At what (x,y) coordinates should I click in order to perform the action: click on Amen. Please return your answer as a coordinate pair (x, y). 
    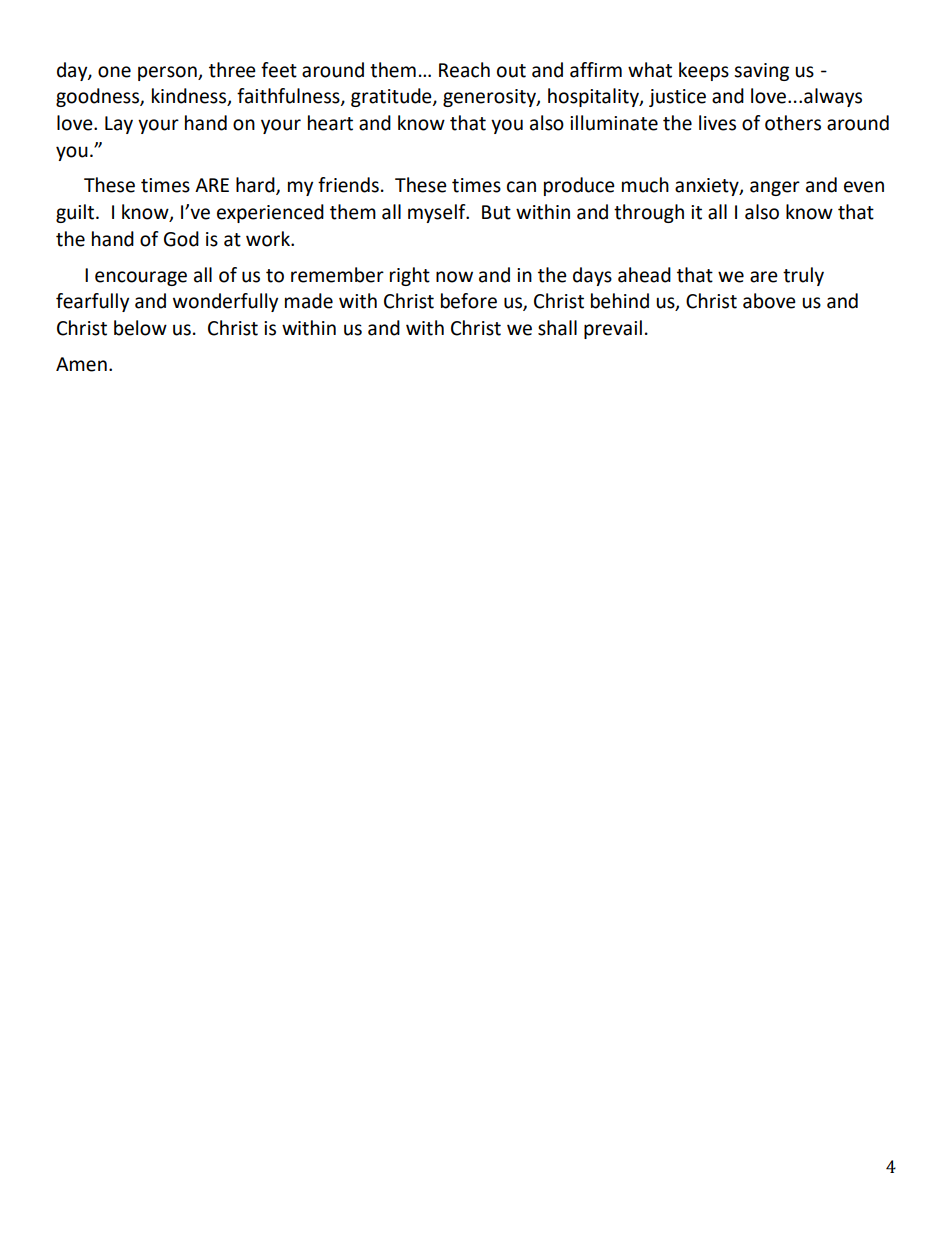
    Looking at the image, I should click on (81, 364).
